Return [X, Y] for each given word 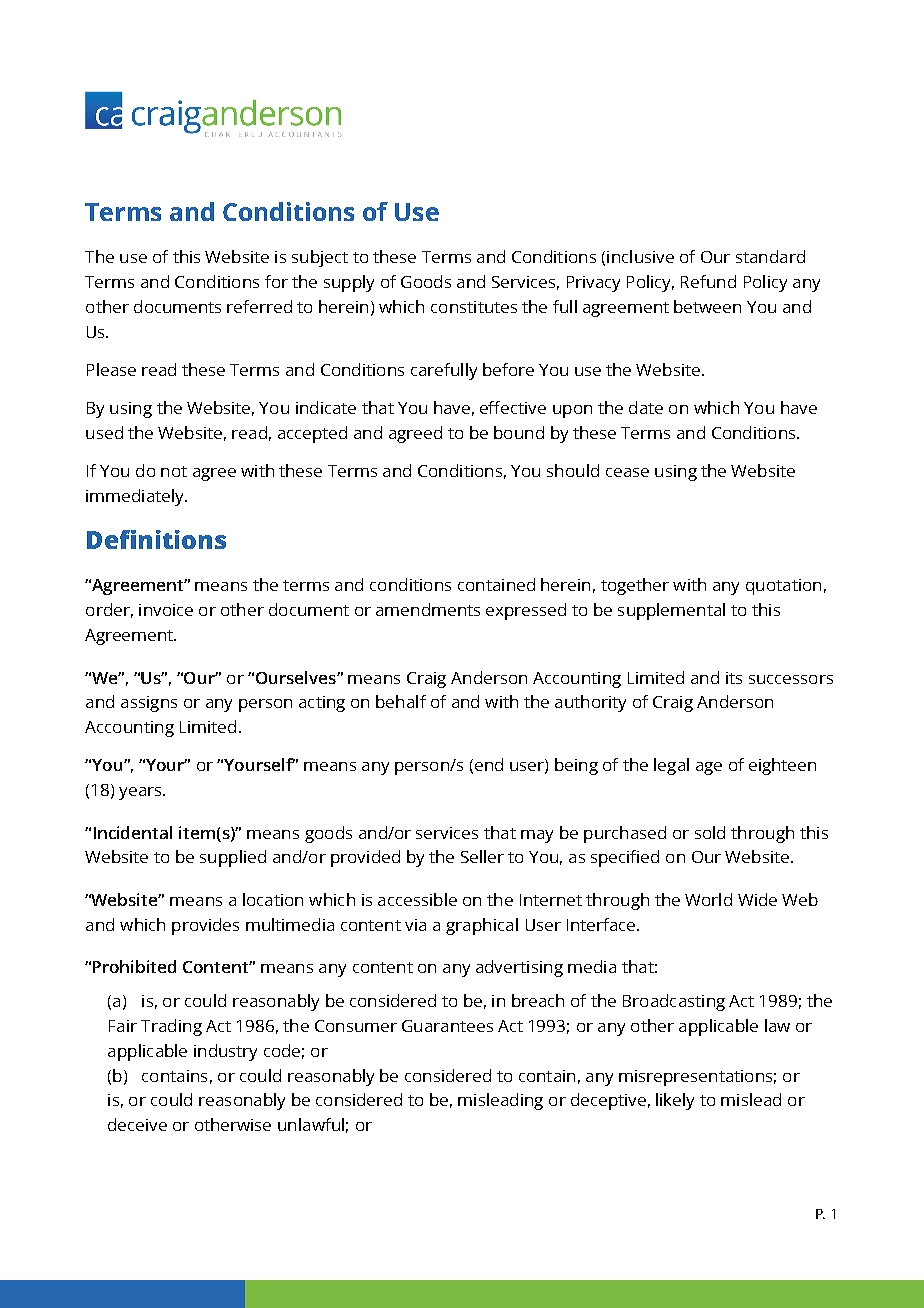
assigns [149, 704]
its [734, 678]
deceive [137, 1124]
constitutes [474, 307]
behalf [401, 701]
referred [259, 306]
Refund [708, 281]
